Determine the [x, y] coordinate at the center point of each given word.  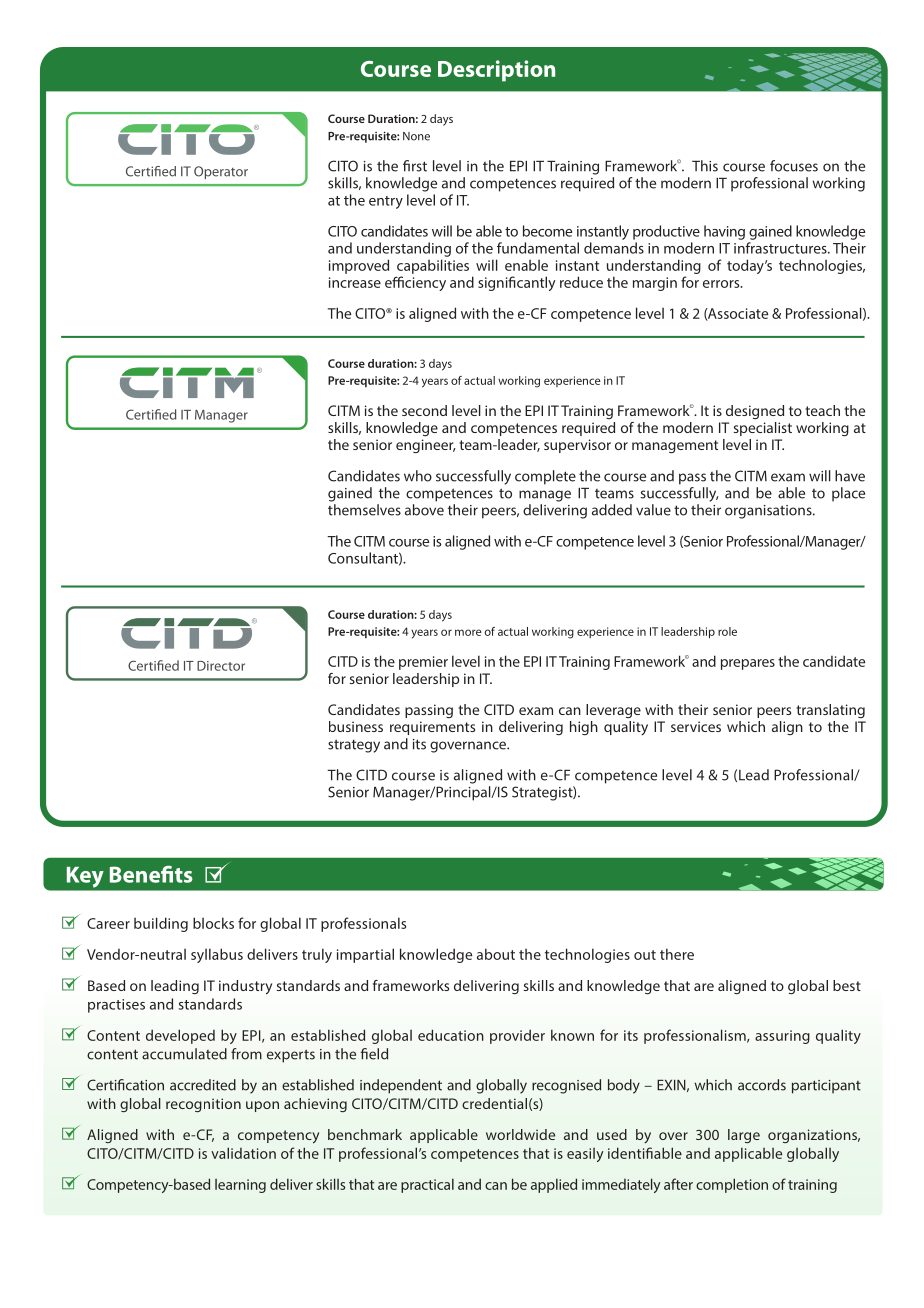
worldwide [520, 1134]
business [356, 726]
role [727, 631]
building [161, 924]
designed [755, 412]
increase [355, 282]
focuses [794, 166]
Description [496, 71]
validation [243, 1153]
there [677, 954]
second [424, 410]
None [416, 136]
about [496, 954]
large [744, 1136]
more [468, 632]
